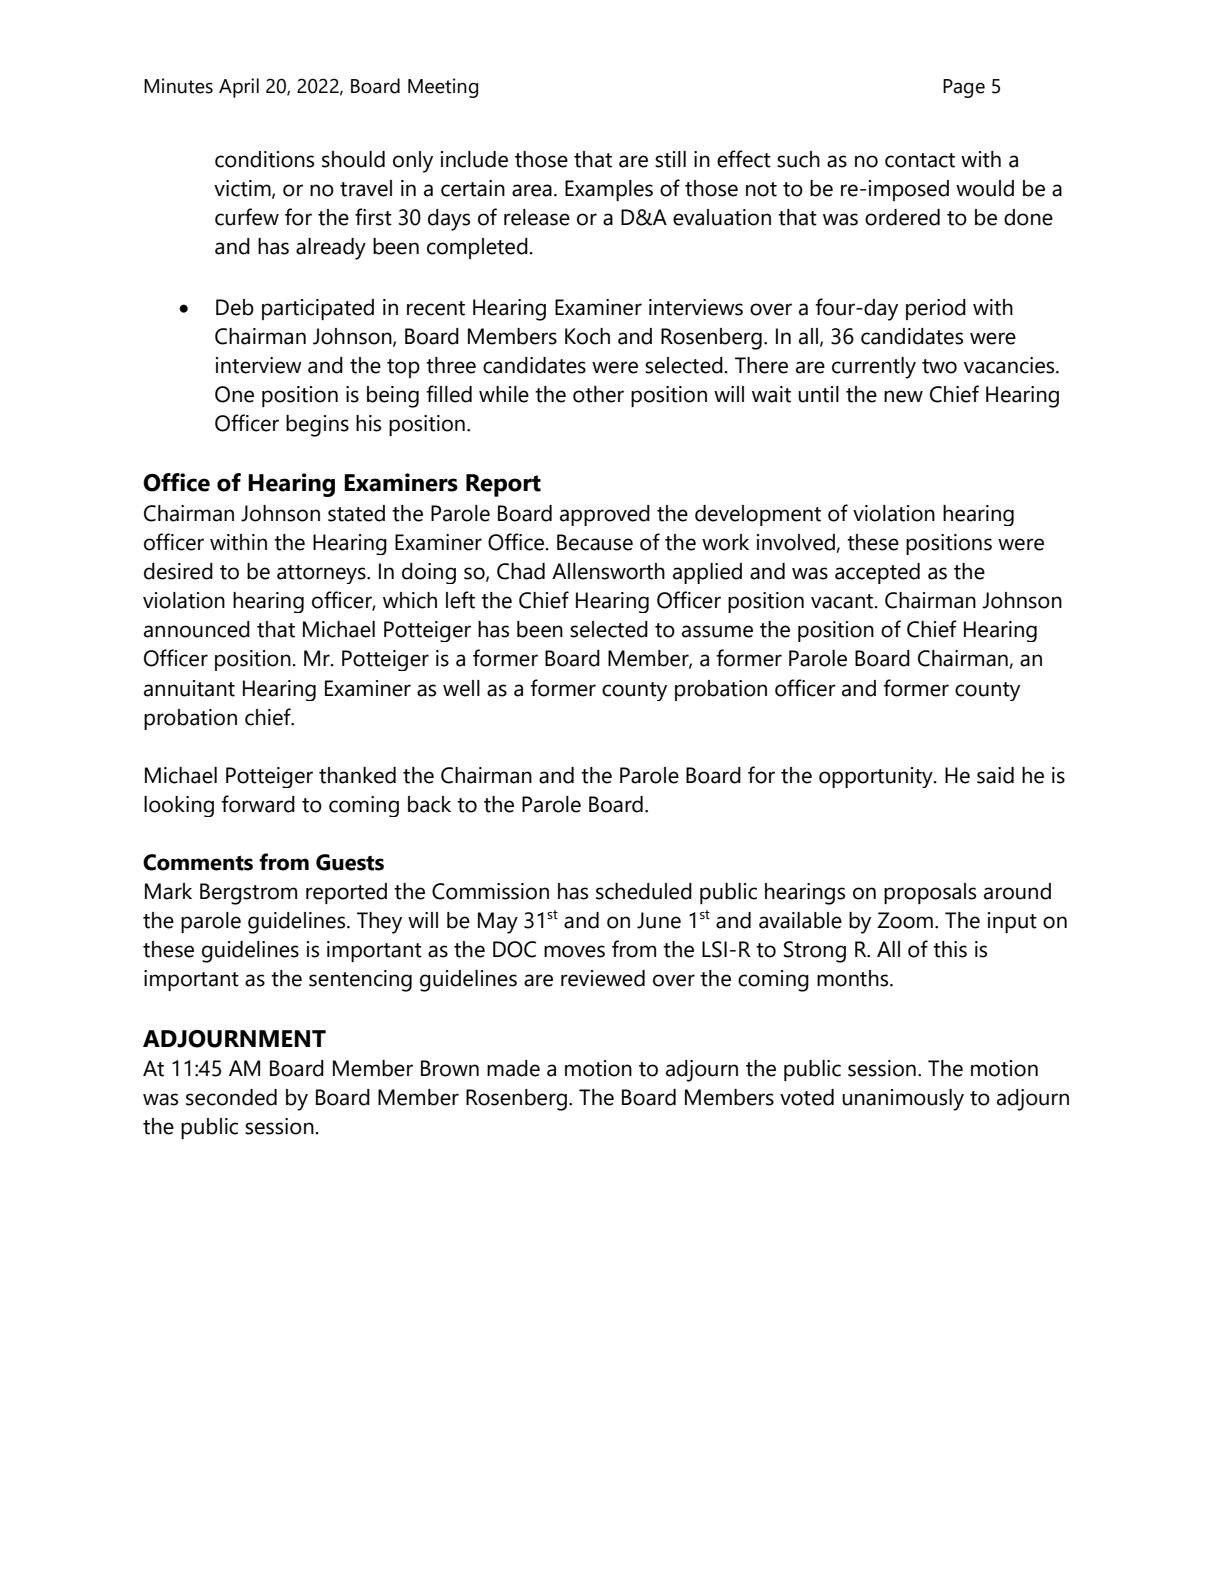 The image size is (1216, 1574). Describe the element at coordinates (513, 1068) in the image. I see `made` at that location.
